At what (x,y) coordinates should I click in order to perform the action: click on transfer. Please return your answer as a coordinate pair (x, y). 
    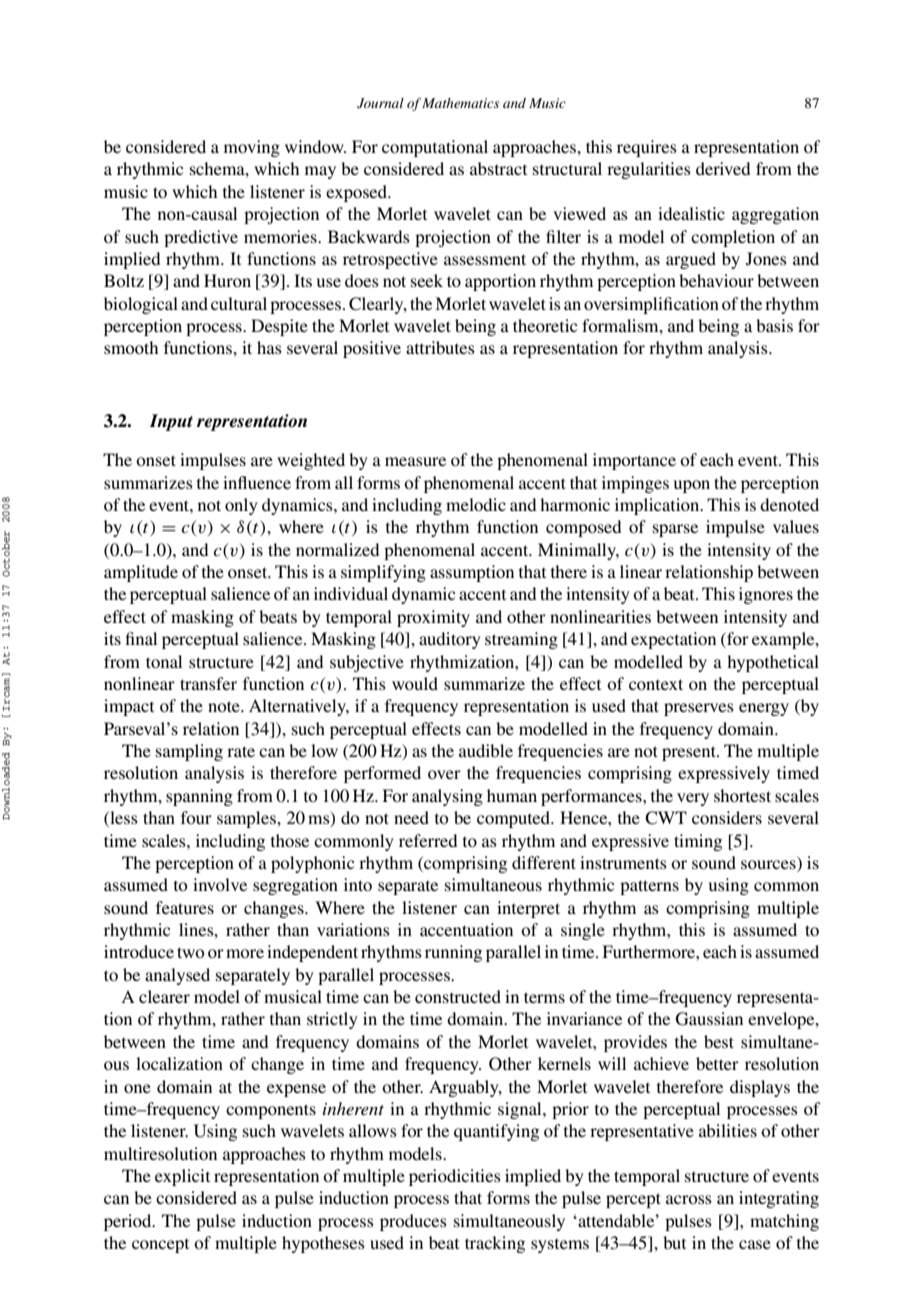
    Looking at the image, I should click on (208, 683).
